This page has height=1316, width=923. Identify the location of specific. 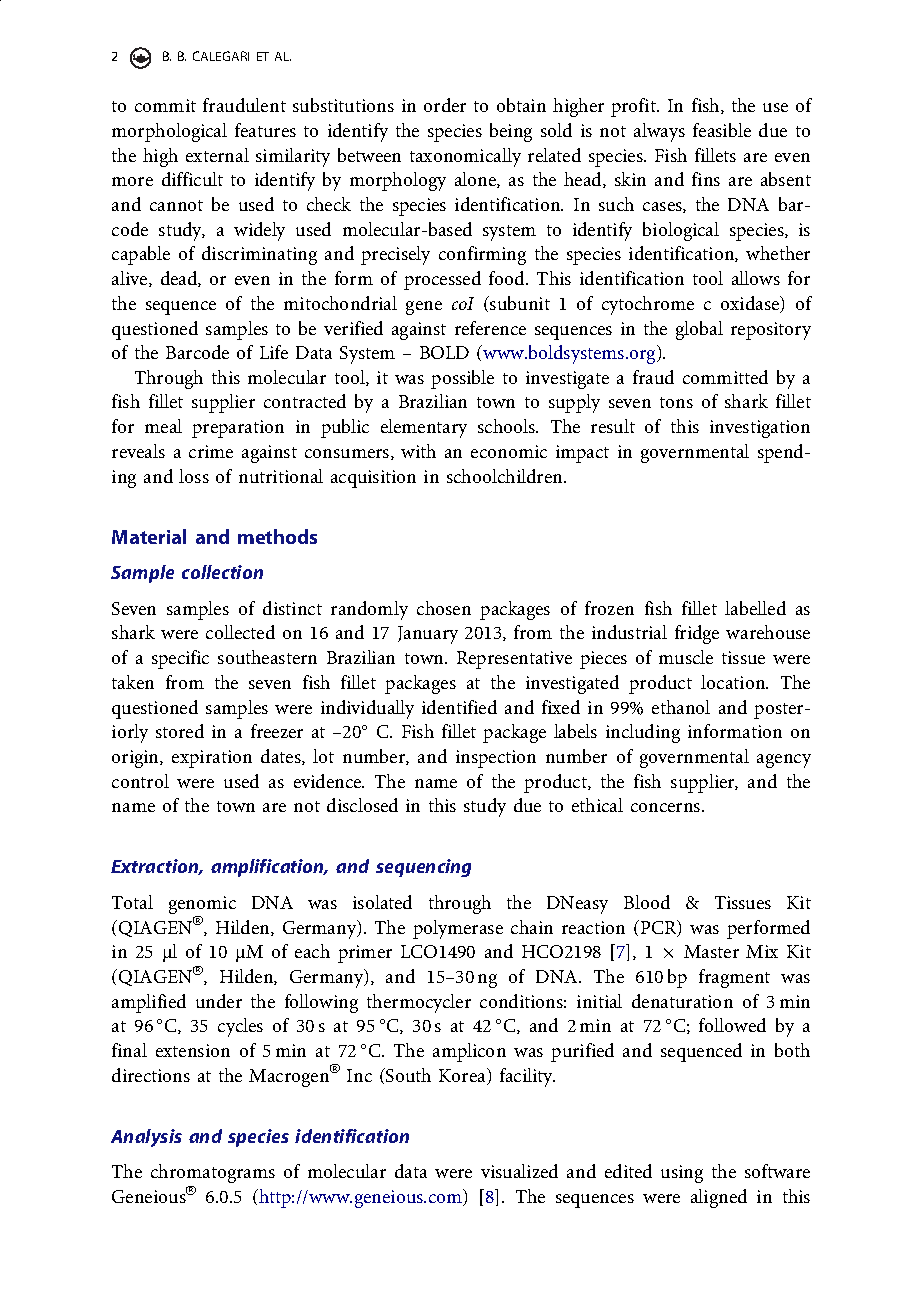
(180, 659).
